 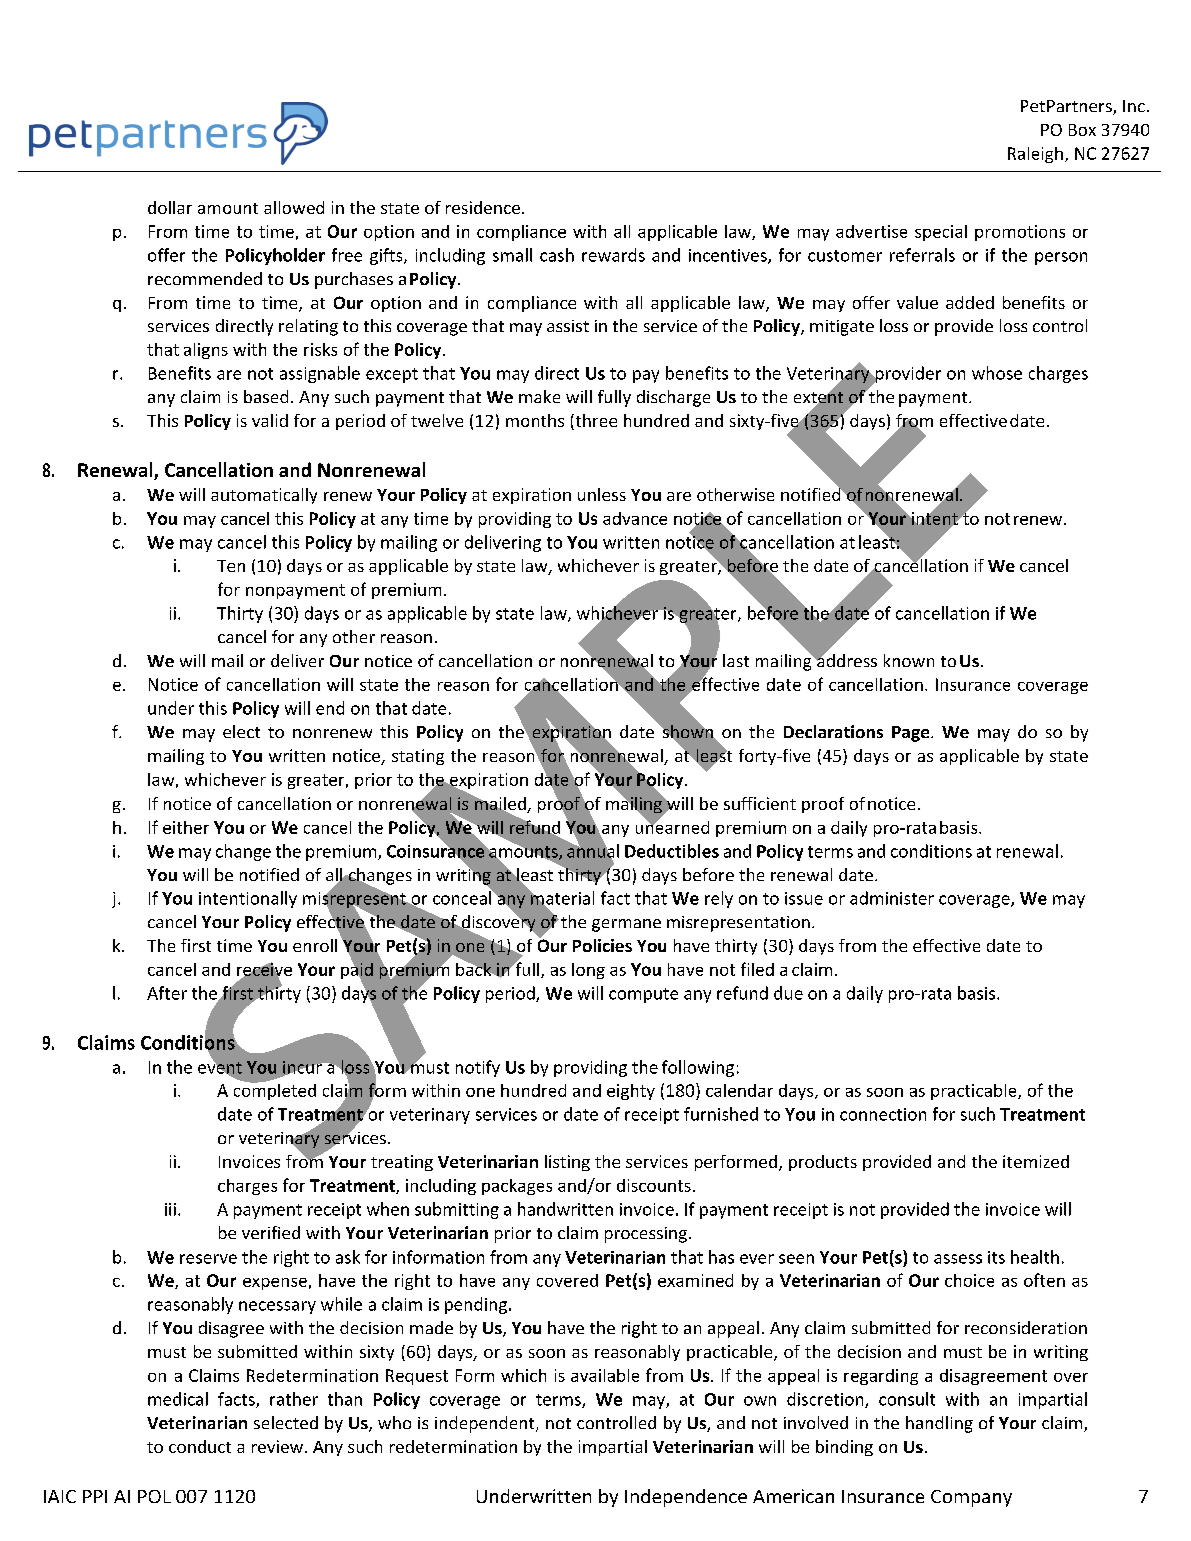 I want to click on last, so click(x=736, y=660).
